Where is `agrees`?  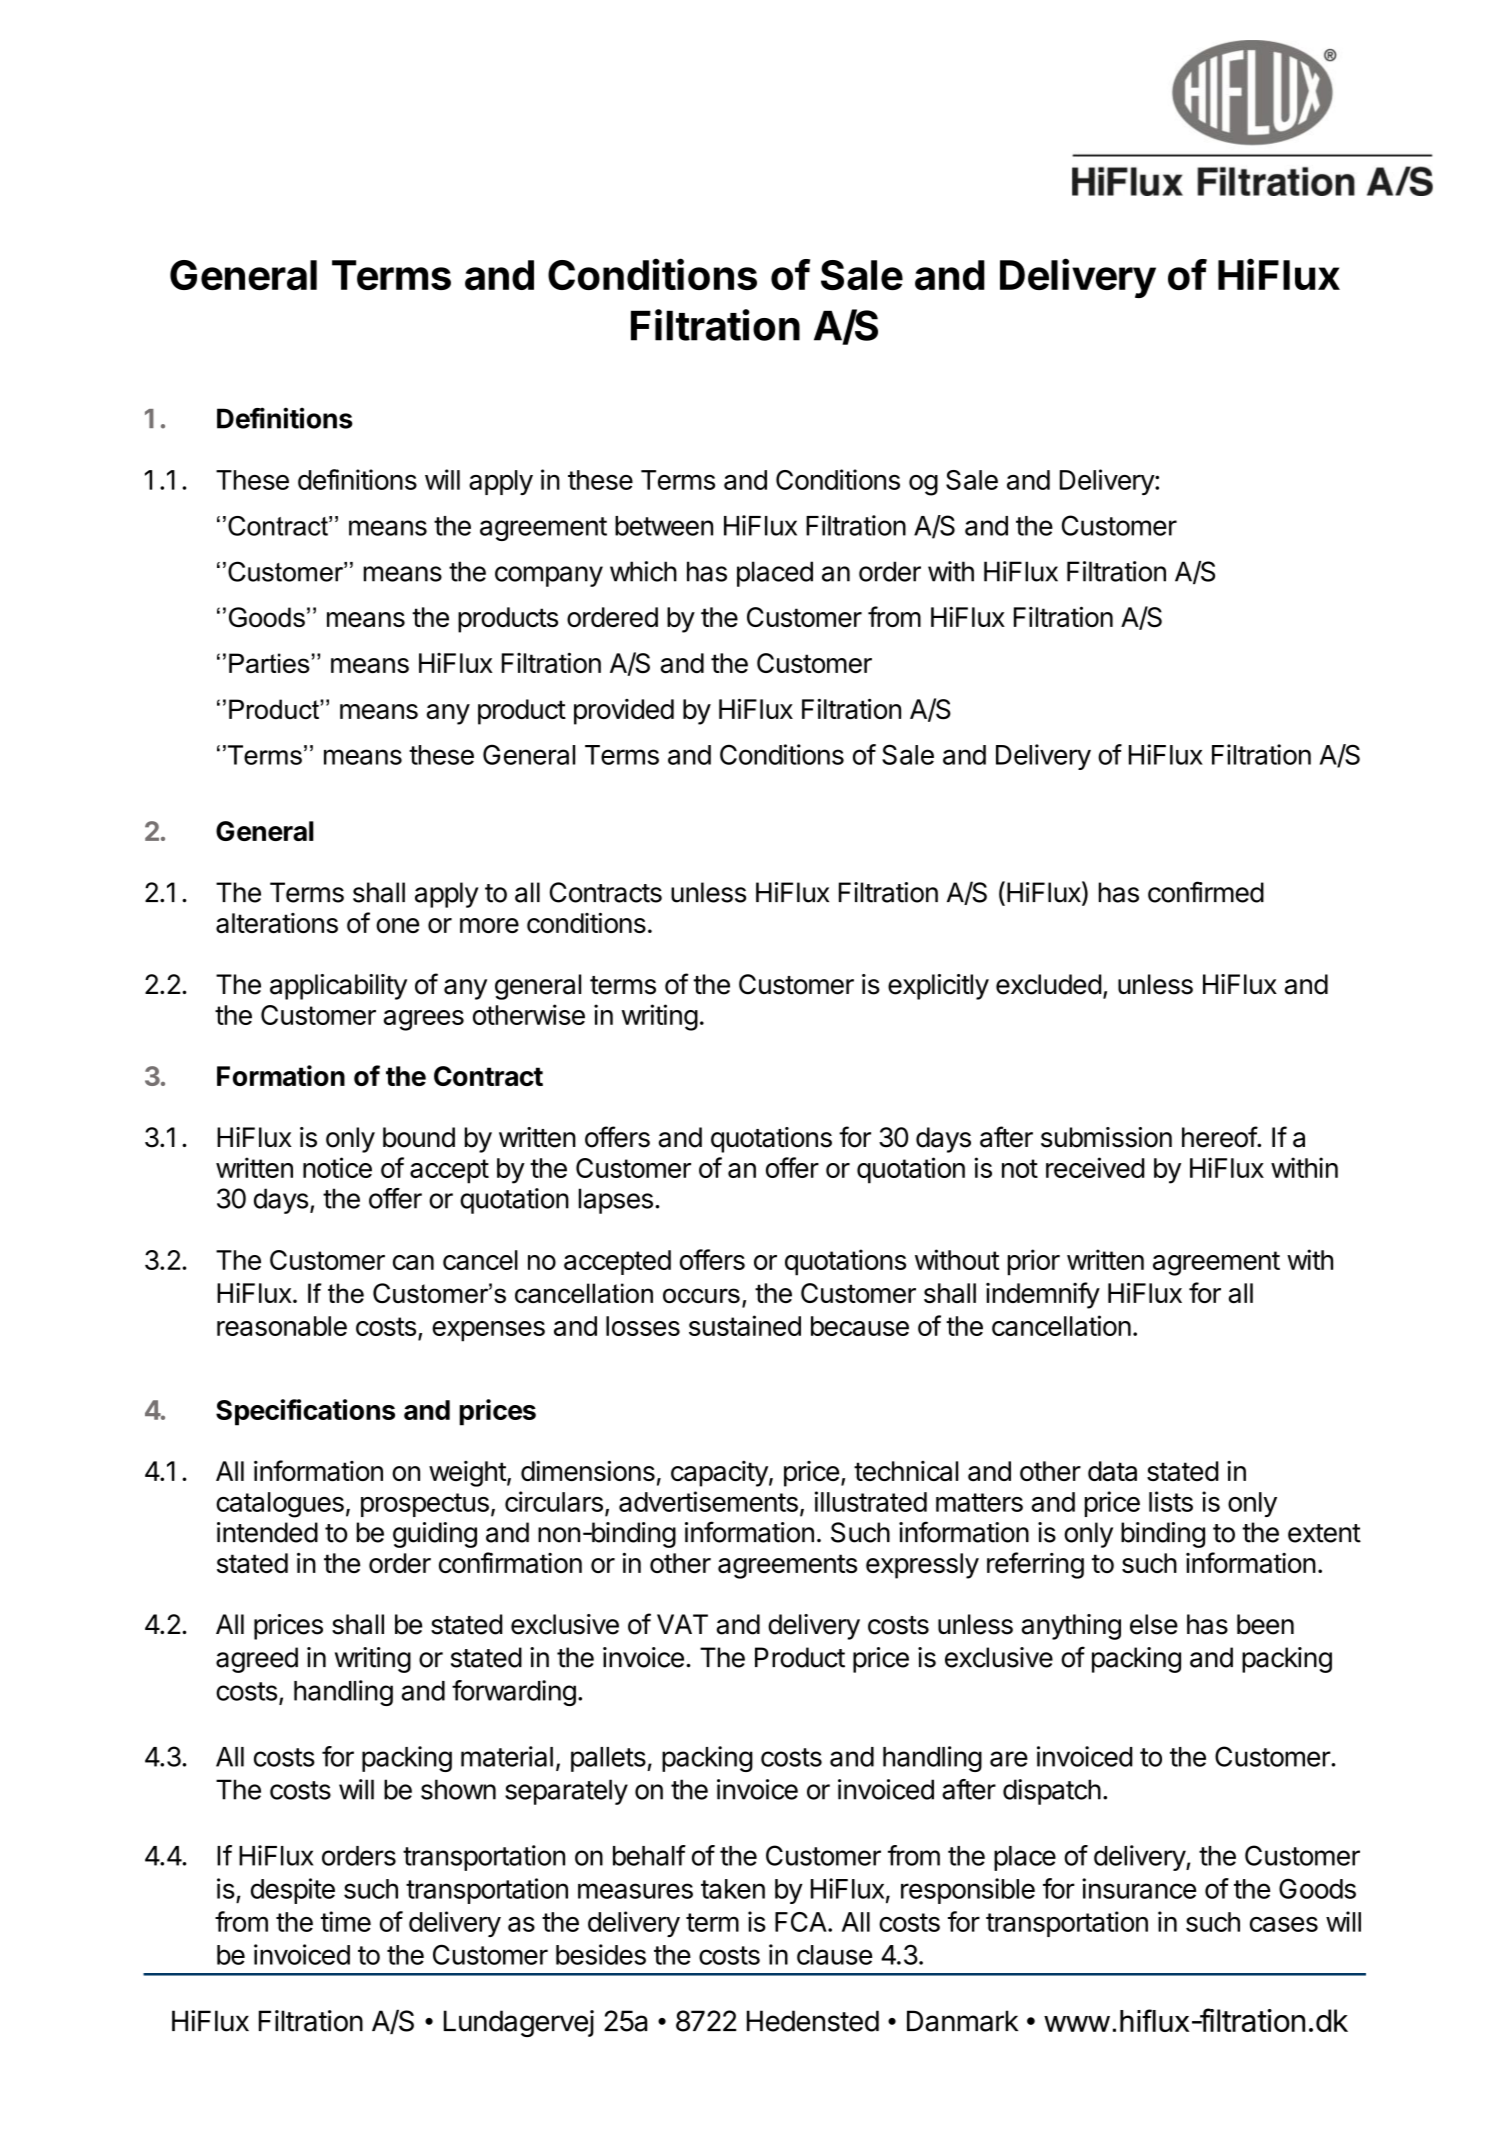 agrees is located at coordinates (424, 1020).
